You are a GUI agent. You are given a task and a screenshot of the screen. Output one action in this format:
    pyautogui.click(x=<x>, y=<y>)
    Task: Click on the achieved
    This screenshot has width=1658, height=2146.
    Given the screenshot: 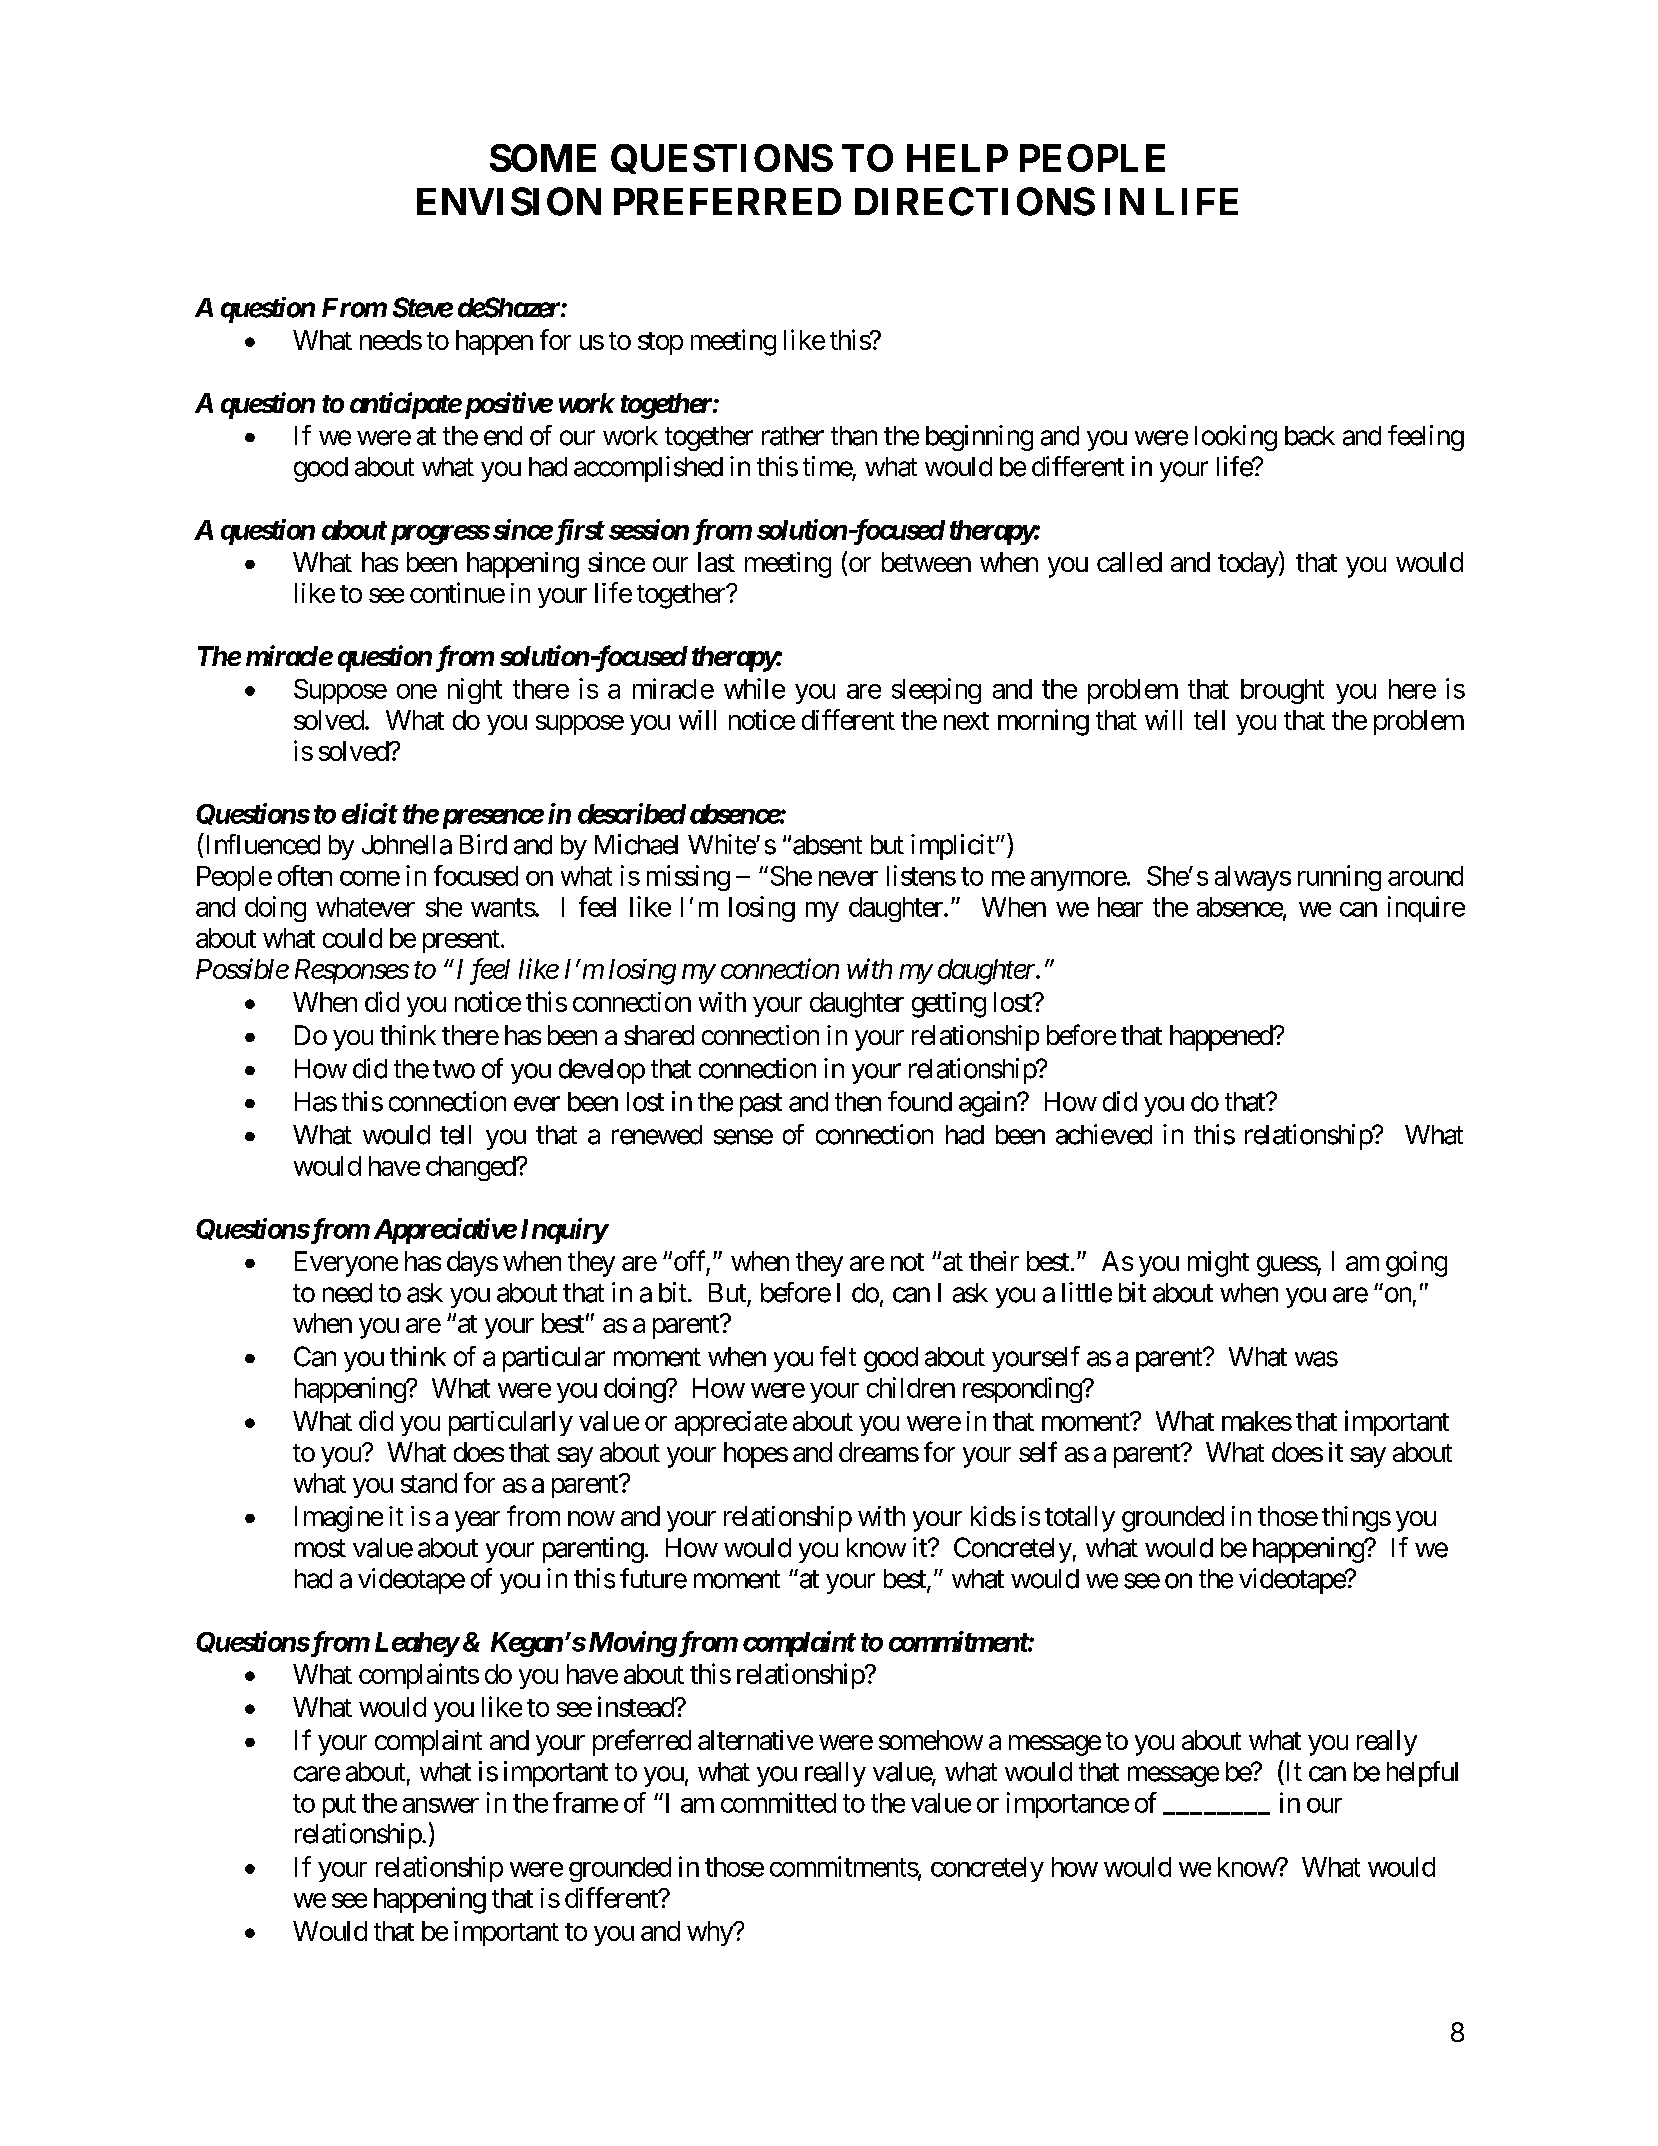 What is the action you would take?
    pyautogui.click(x=1104, y=1134)
